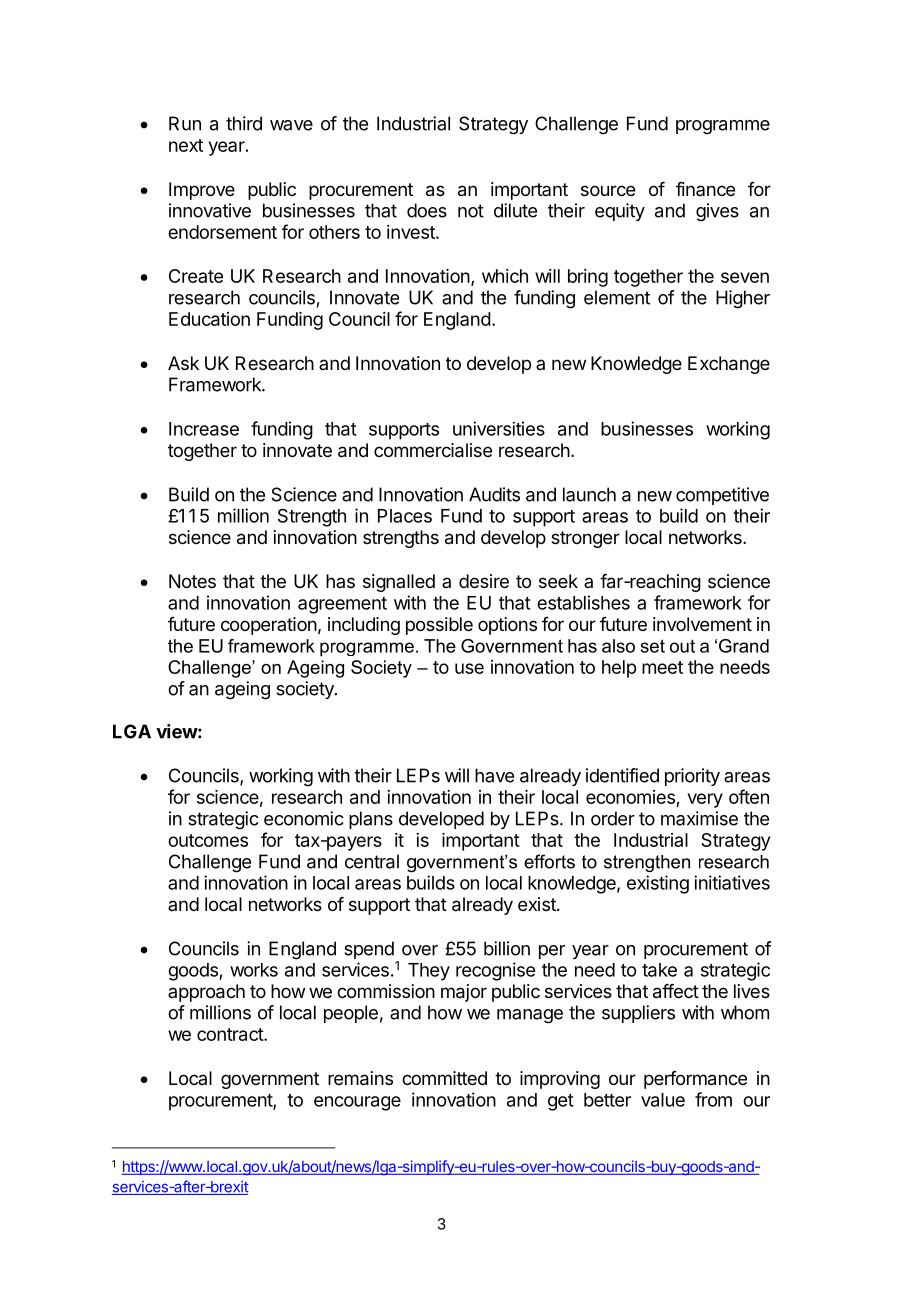  I want to click on finance, so click(705, 189).
